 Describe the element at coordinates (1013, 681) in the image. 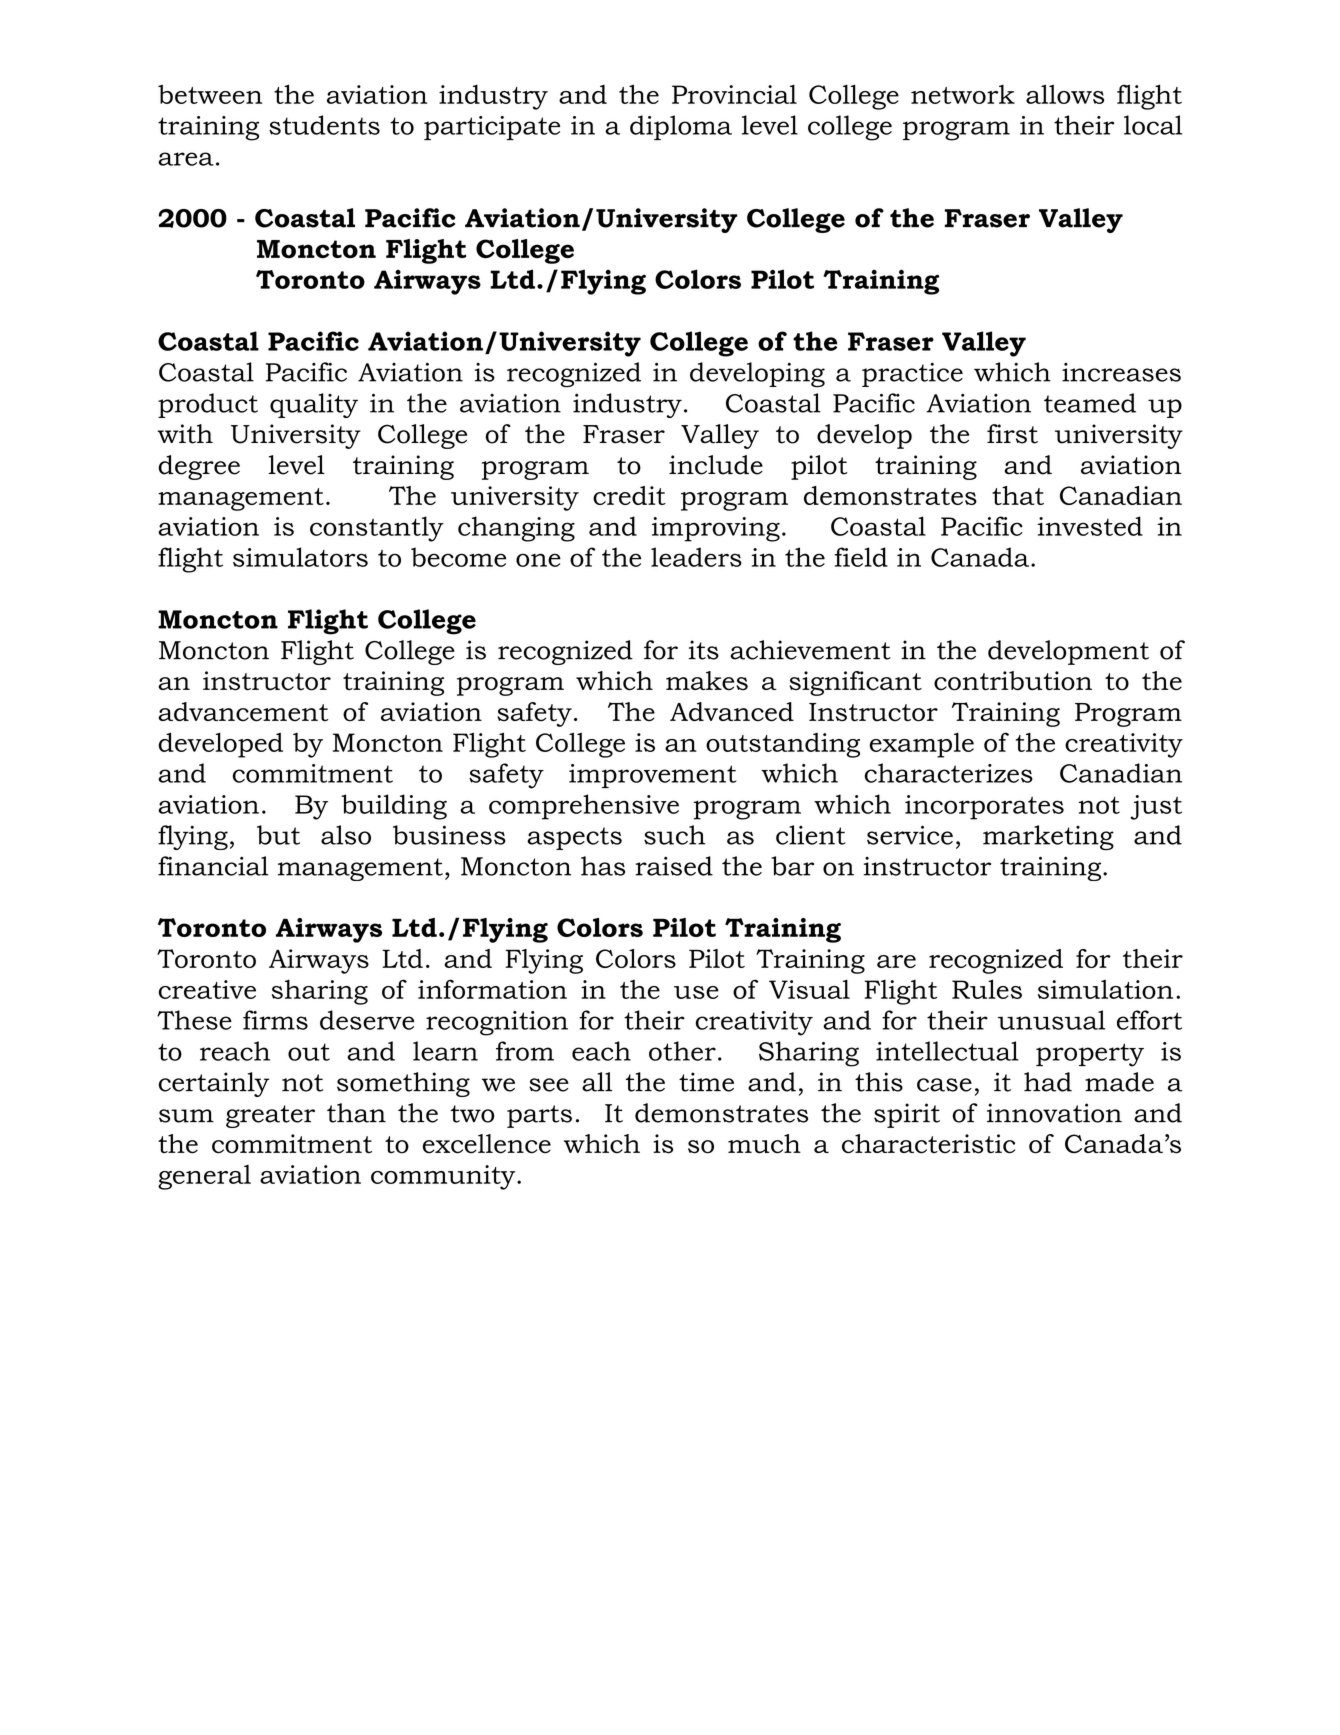

I see `contribution` at that location.
